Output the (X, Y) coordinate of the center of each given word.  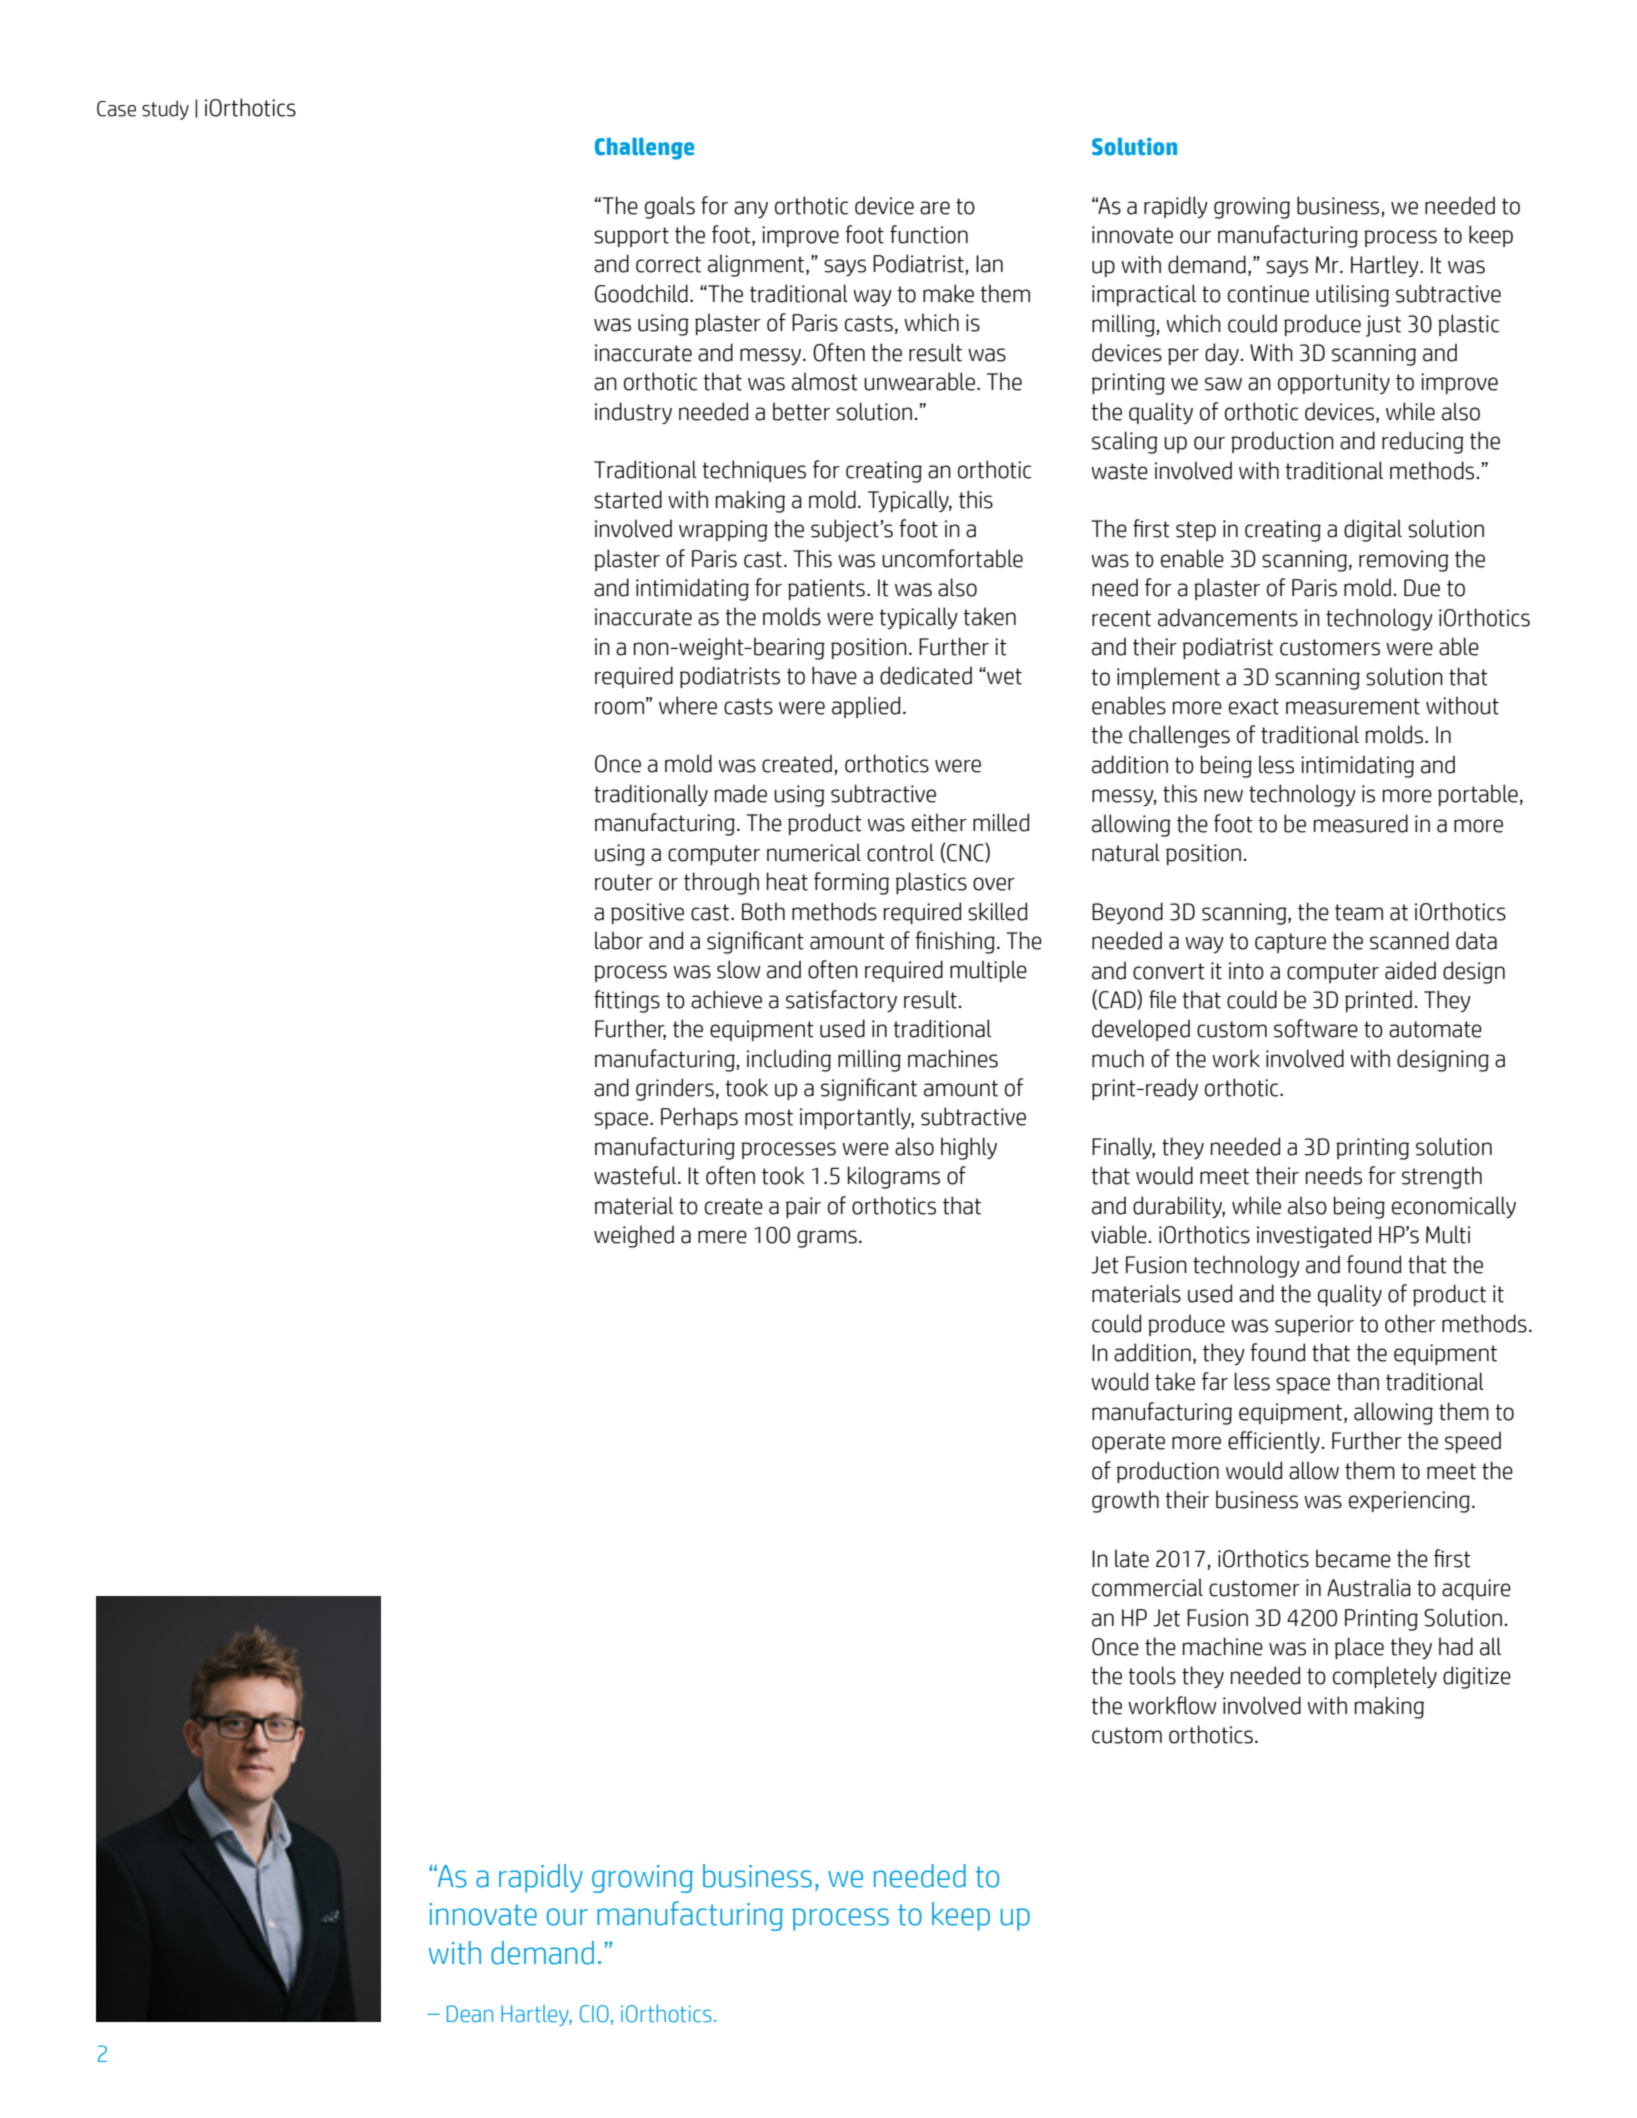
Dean (470, 2014)
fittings (627, 1001)
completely (1385, 1677)
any (751, 209)
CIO (594, 2014)
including (789, 1060)
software (1316, 1028)
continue (1268, 294)
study (165, 110)
